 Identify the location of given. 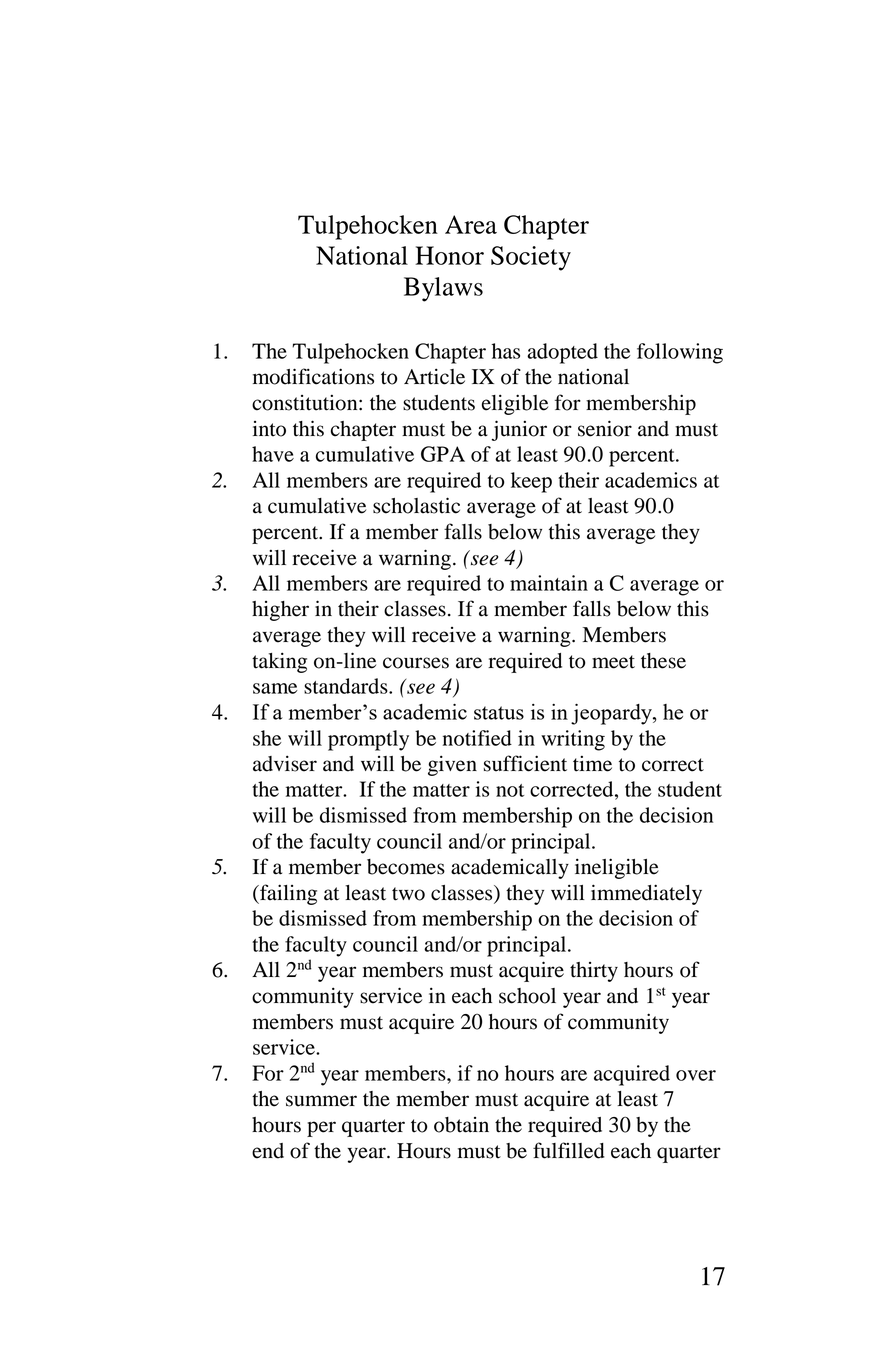
(452, 765).
